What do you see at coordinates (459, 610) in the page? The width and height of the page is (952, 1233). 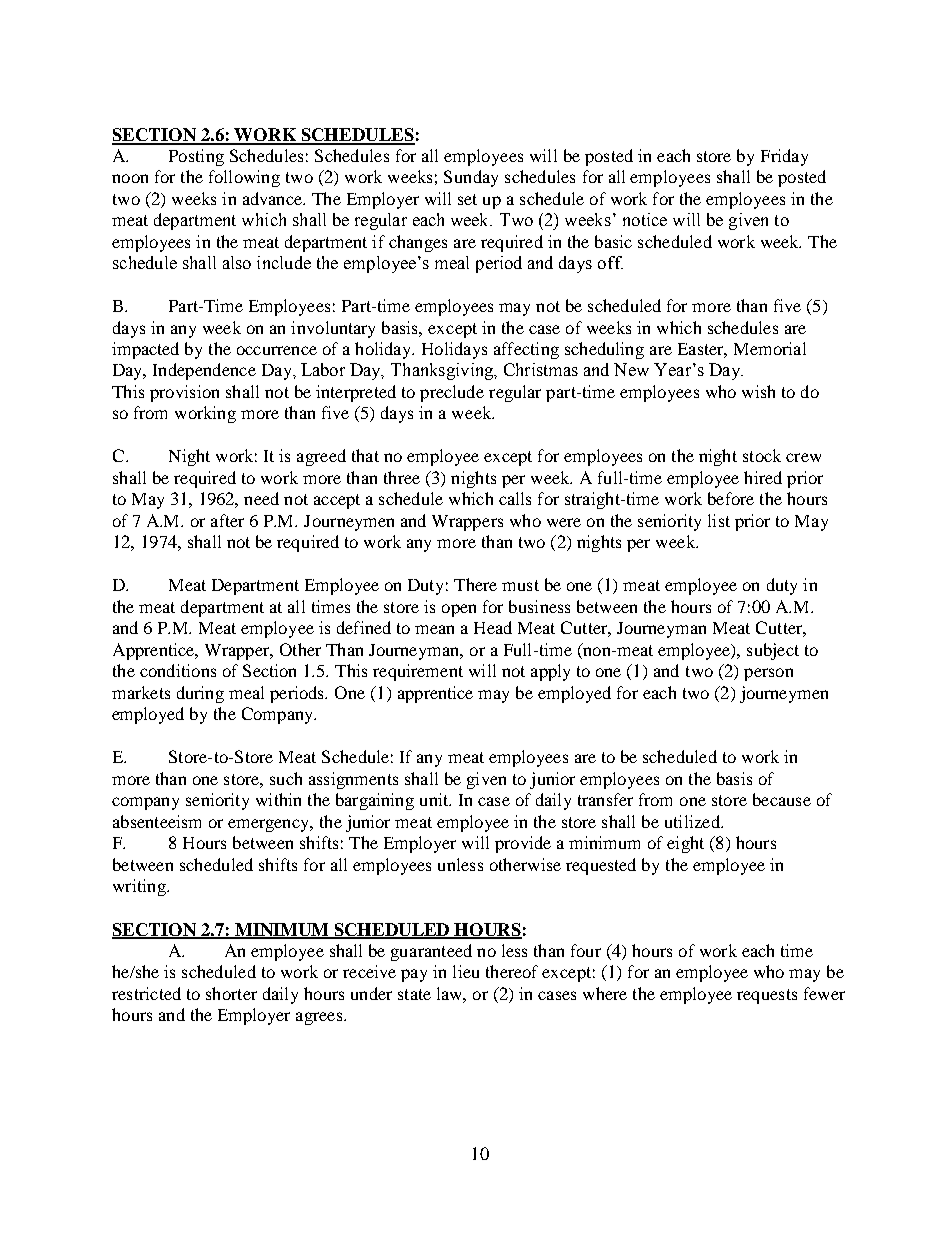 I see `open` at bounding box center [459, 610].
